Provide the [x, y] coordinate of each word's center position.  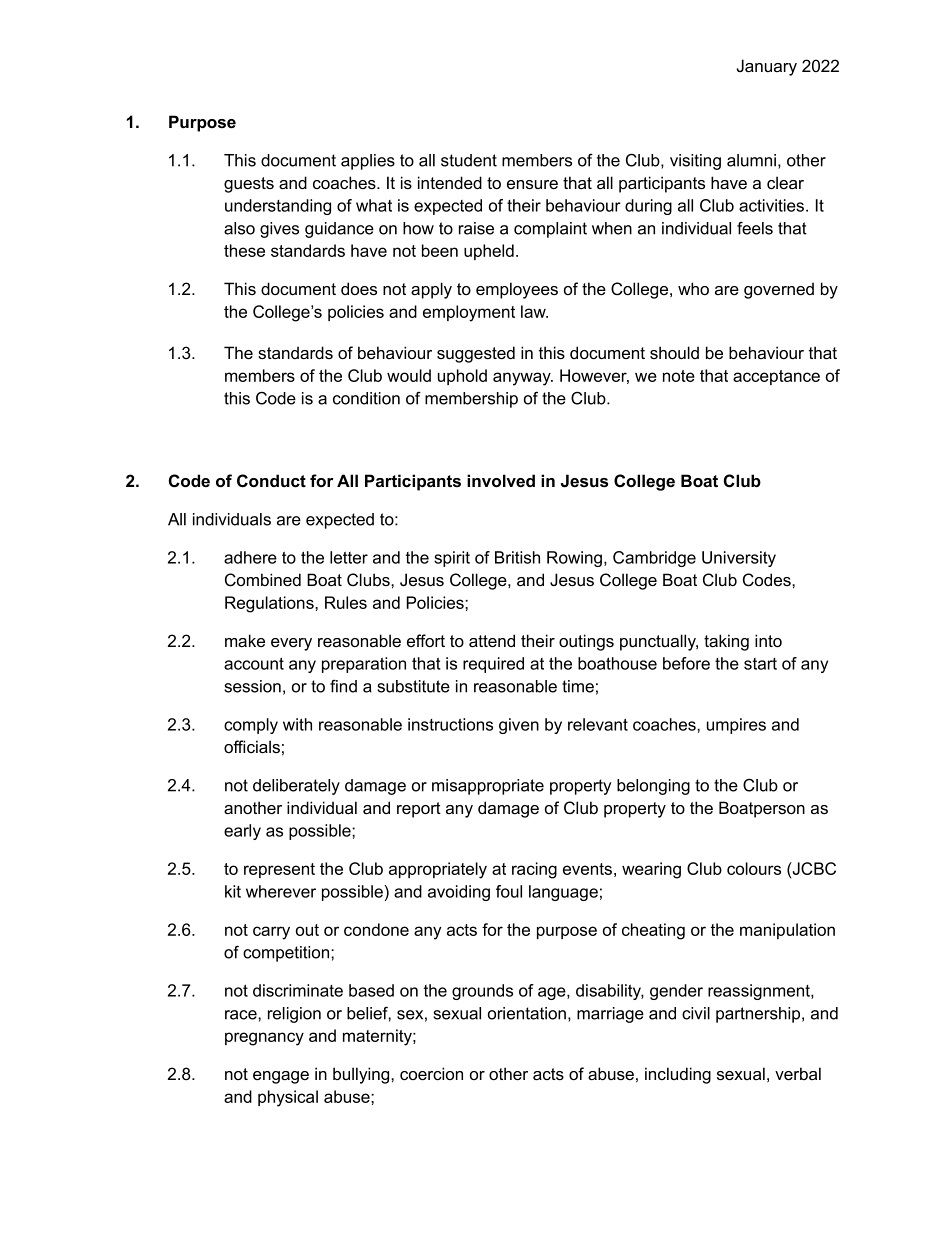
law [534, 311]
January [767, 67]
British [517, 557]
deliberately [296, 787]
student [469, 160]
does [359, 289]
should [674, 353]
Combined [263, 580]
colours [754, 868]
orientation [527, 1013]
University [739, 559]
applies [368, 162]
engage [281, 1077]
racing [534, 870]
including [678, 1075]
